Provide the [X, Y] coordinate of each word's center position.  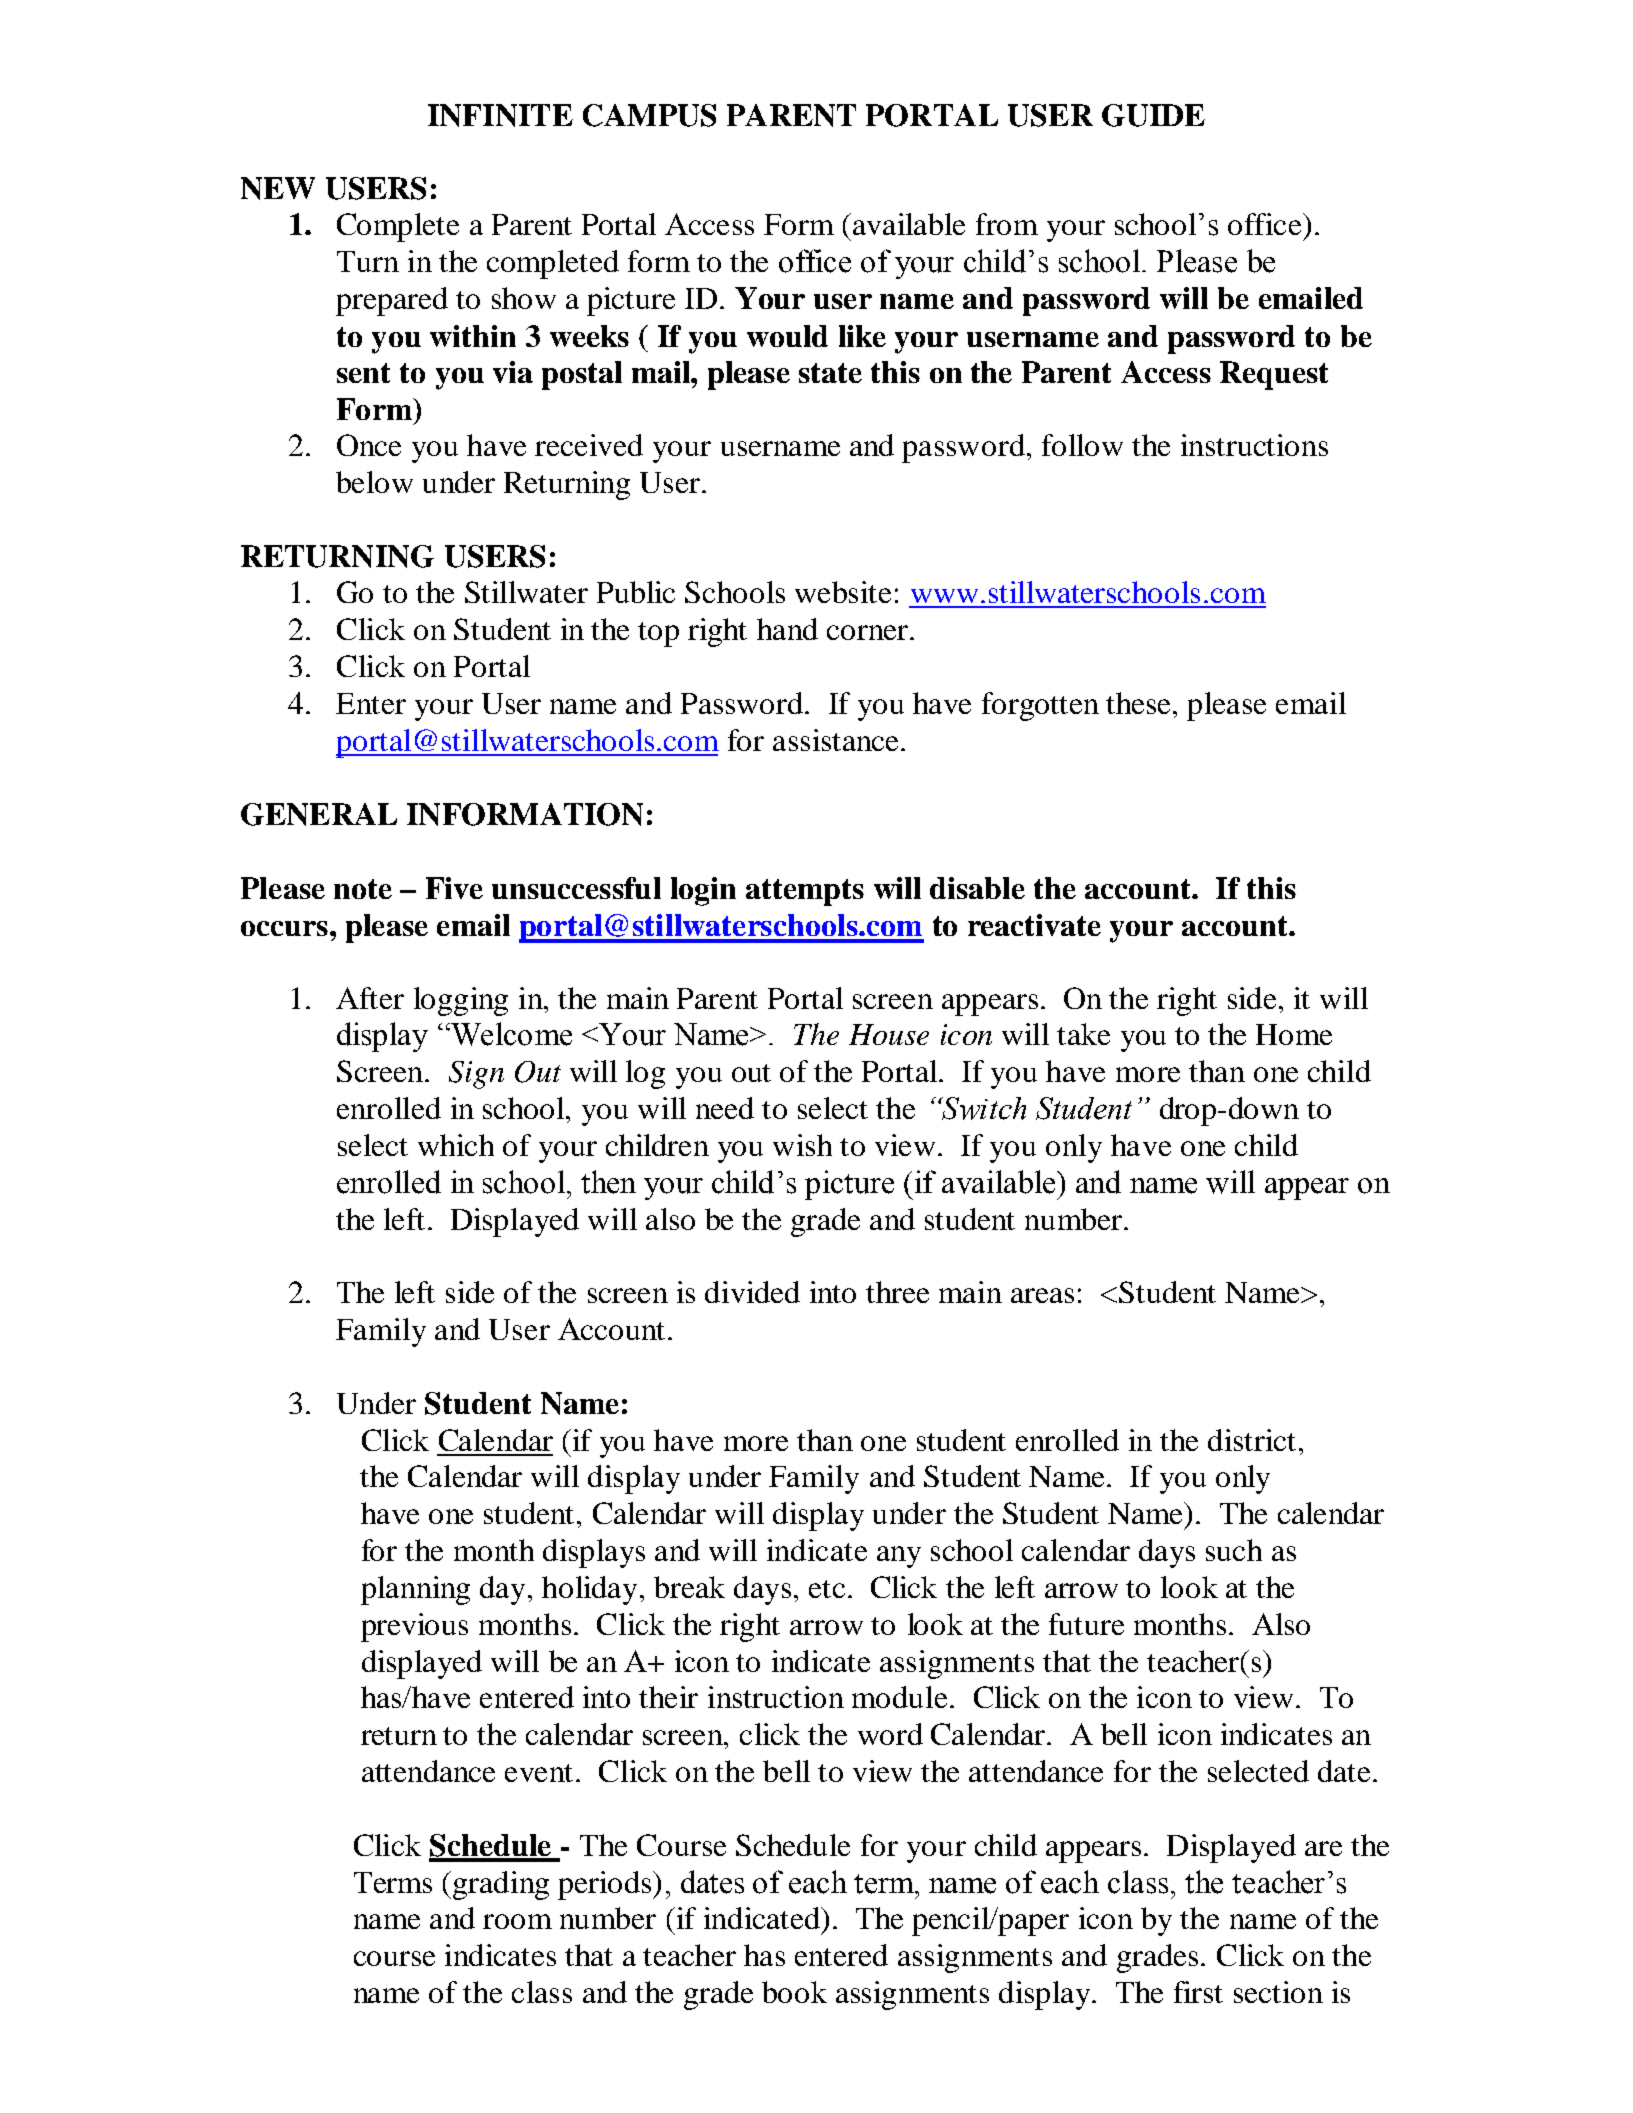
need [725, 1108]
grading [501, 1885]
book [794, 1992]
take [1083, 1034]
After [370, 998]
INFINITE [500, 115]
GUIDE [1153, 115]
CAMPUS [649, 115]
